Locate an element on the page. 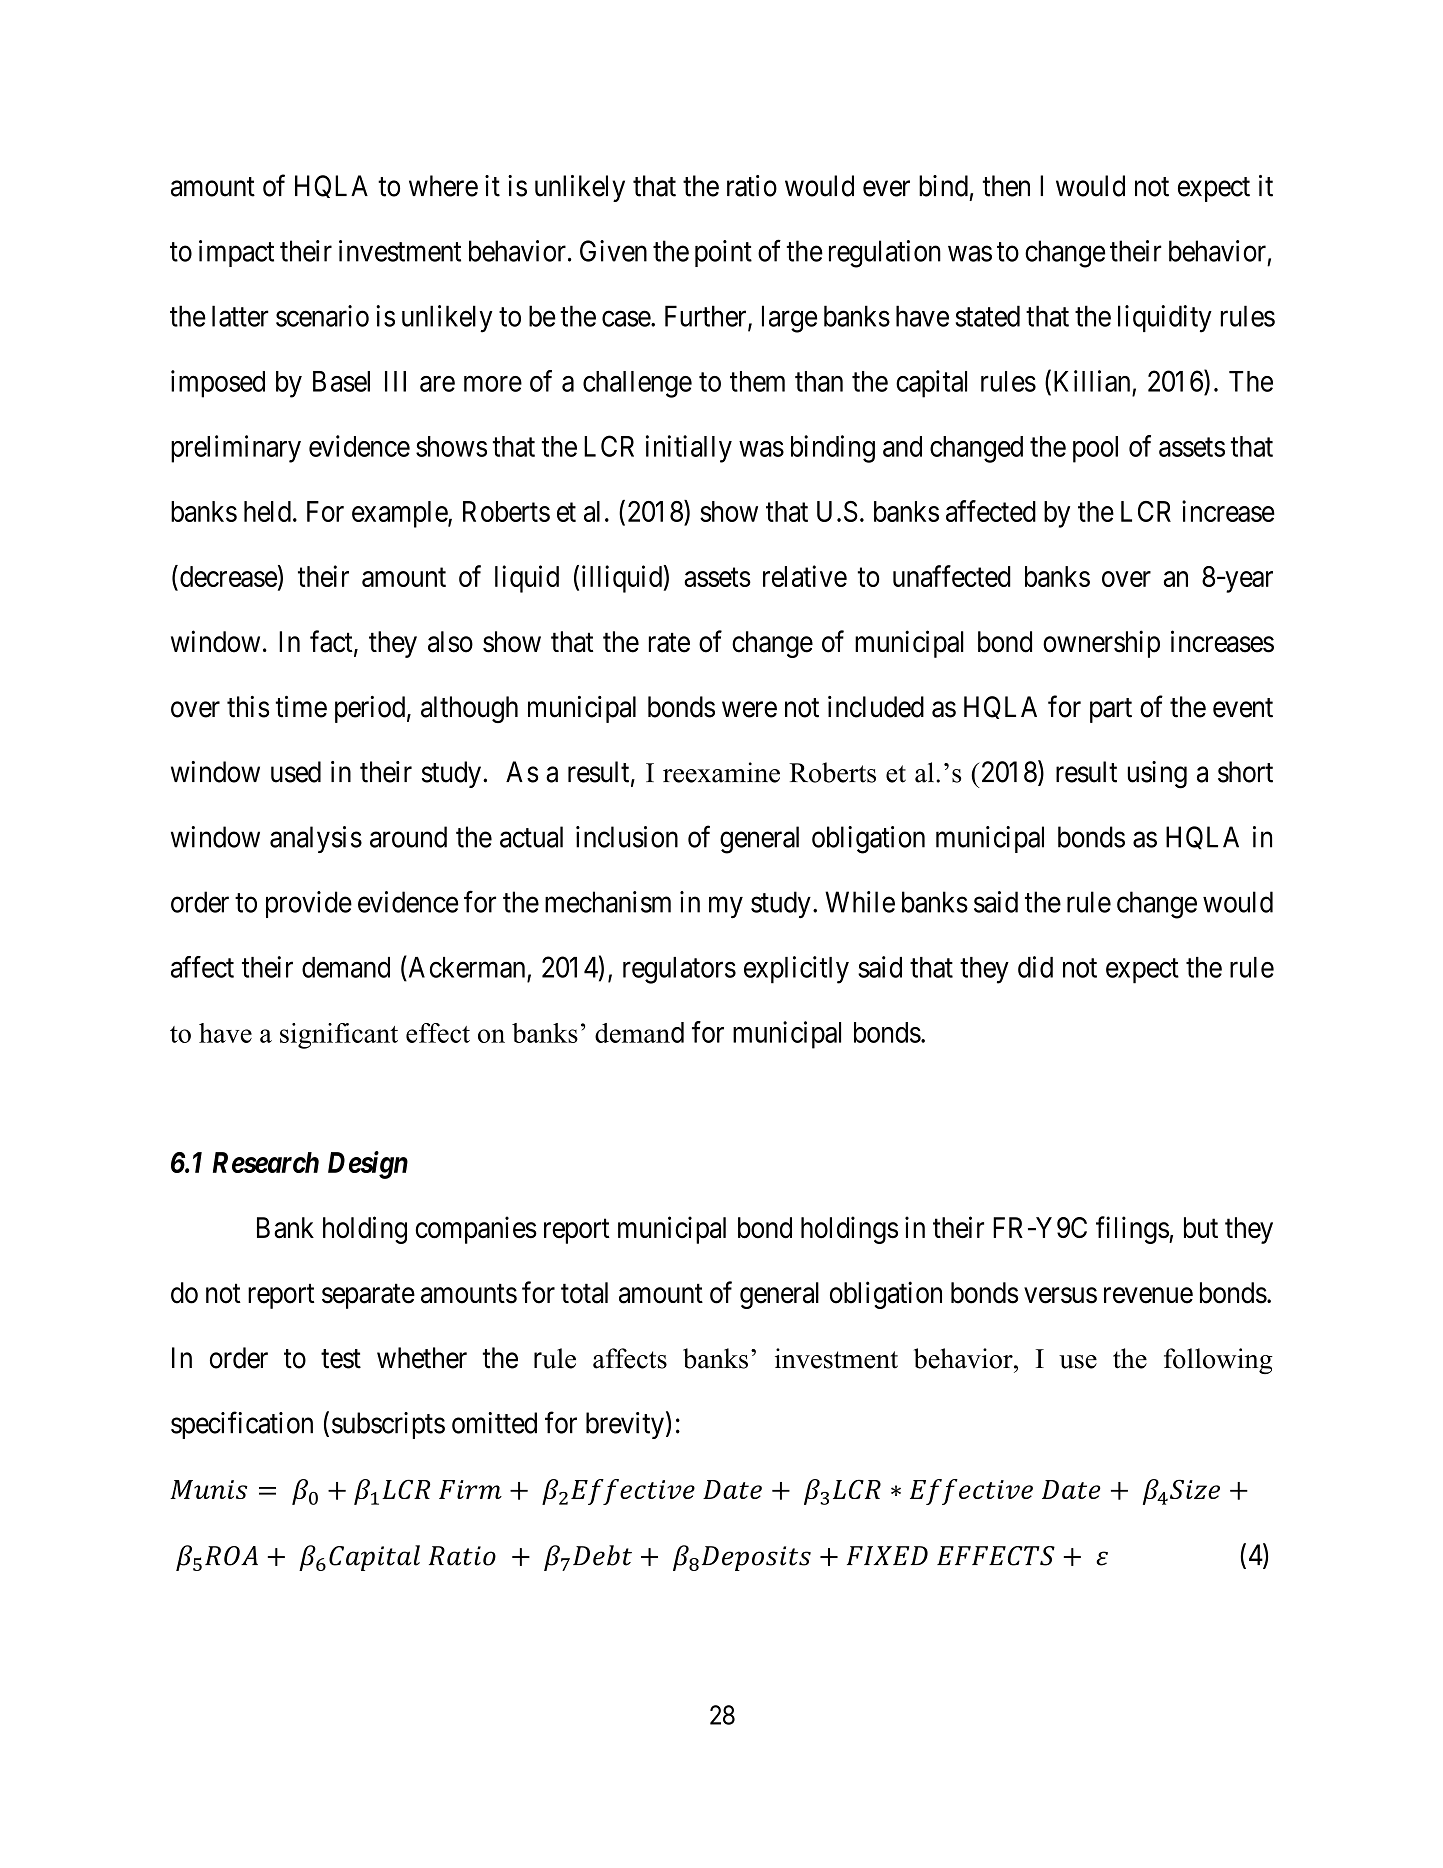 The height and width of the page is (1868, 1443). then is located at coordinates (1006, 186).
